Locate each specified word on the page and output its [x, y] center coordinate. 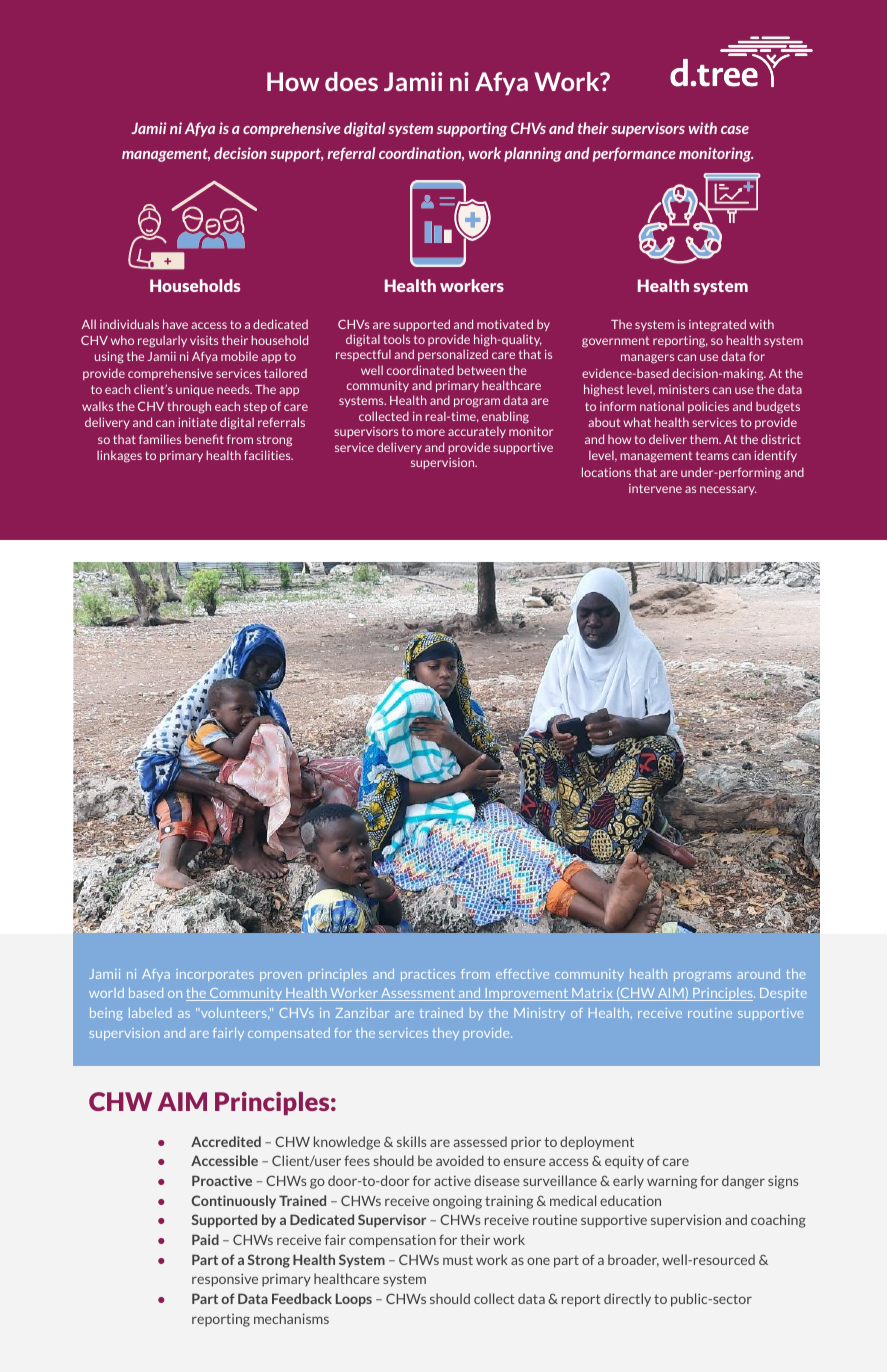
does [351, 81]
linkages [119, 456]
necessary [728, 490]
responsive [225, 1280]
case [735, 130]
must [458, 1260]
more [430, 432]
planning [533, 154]
